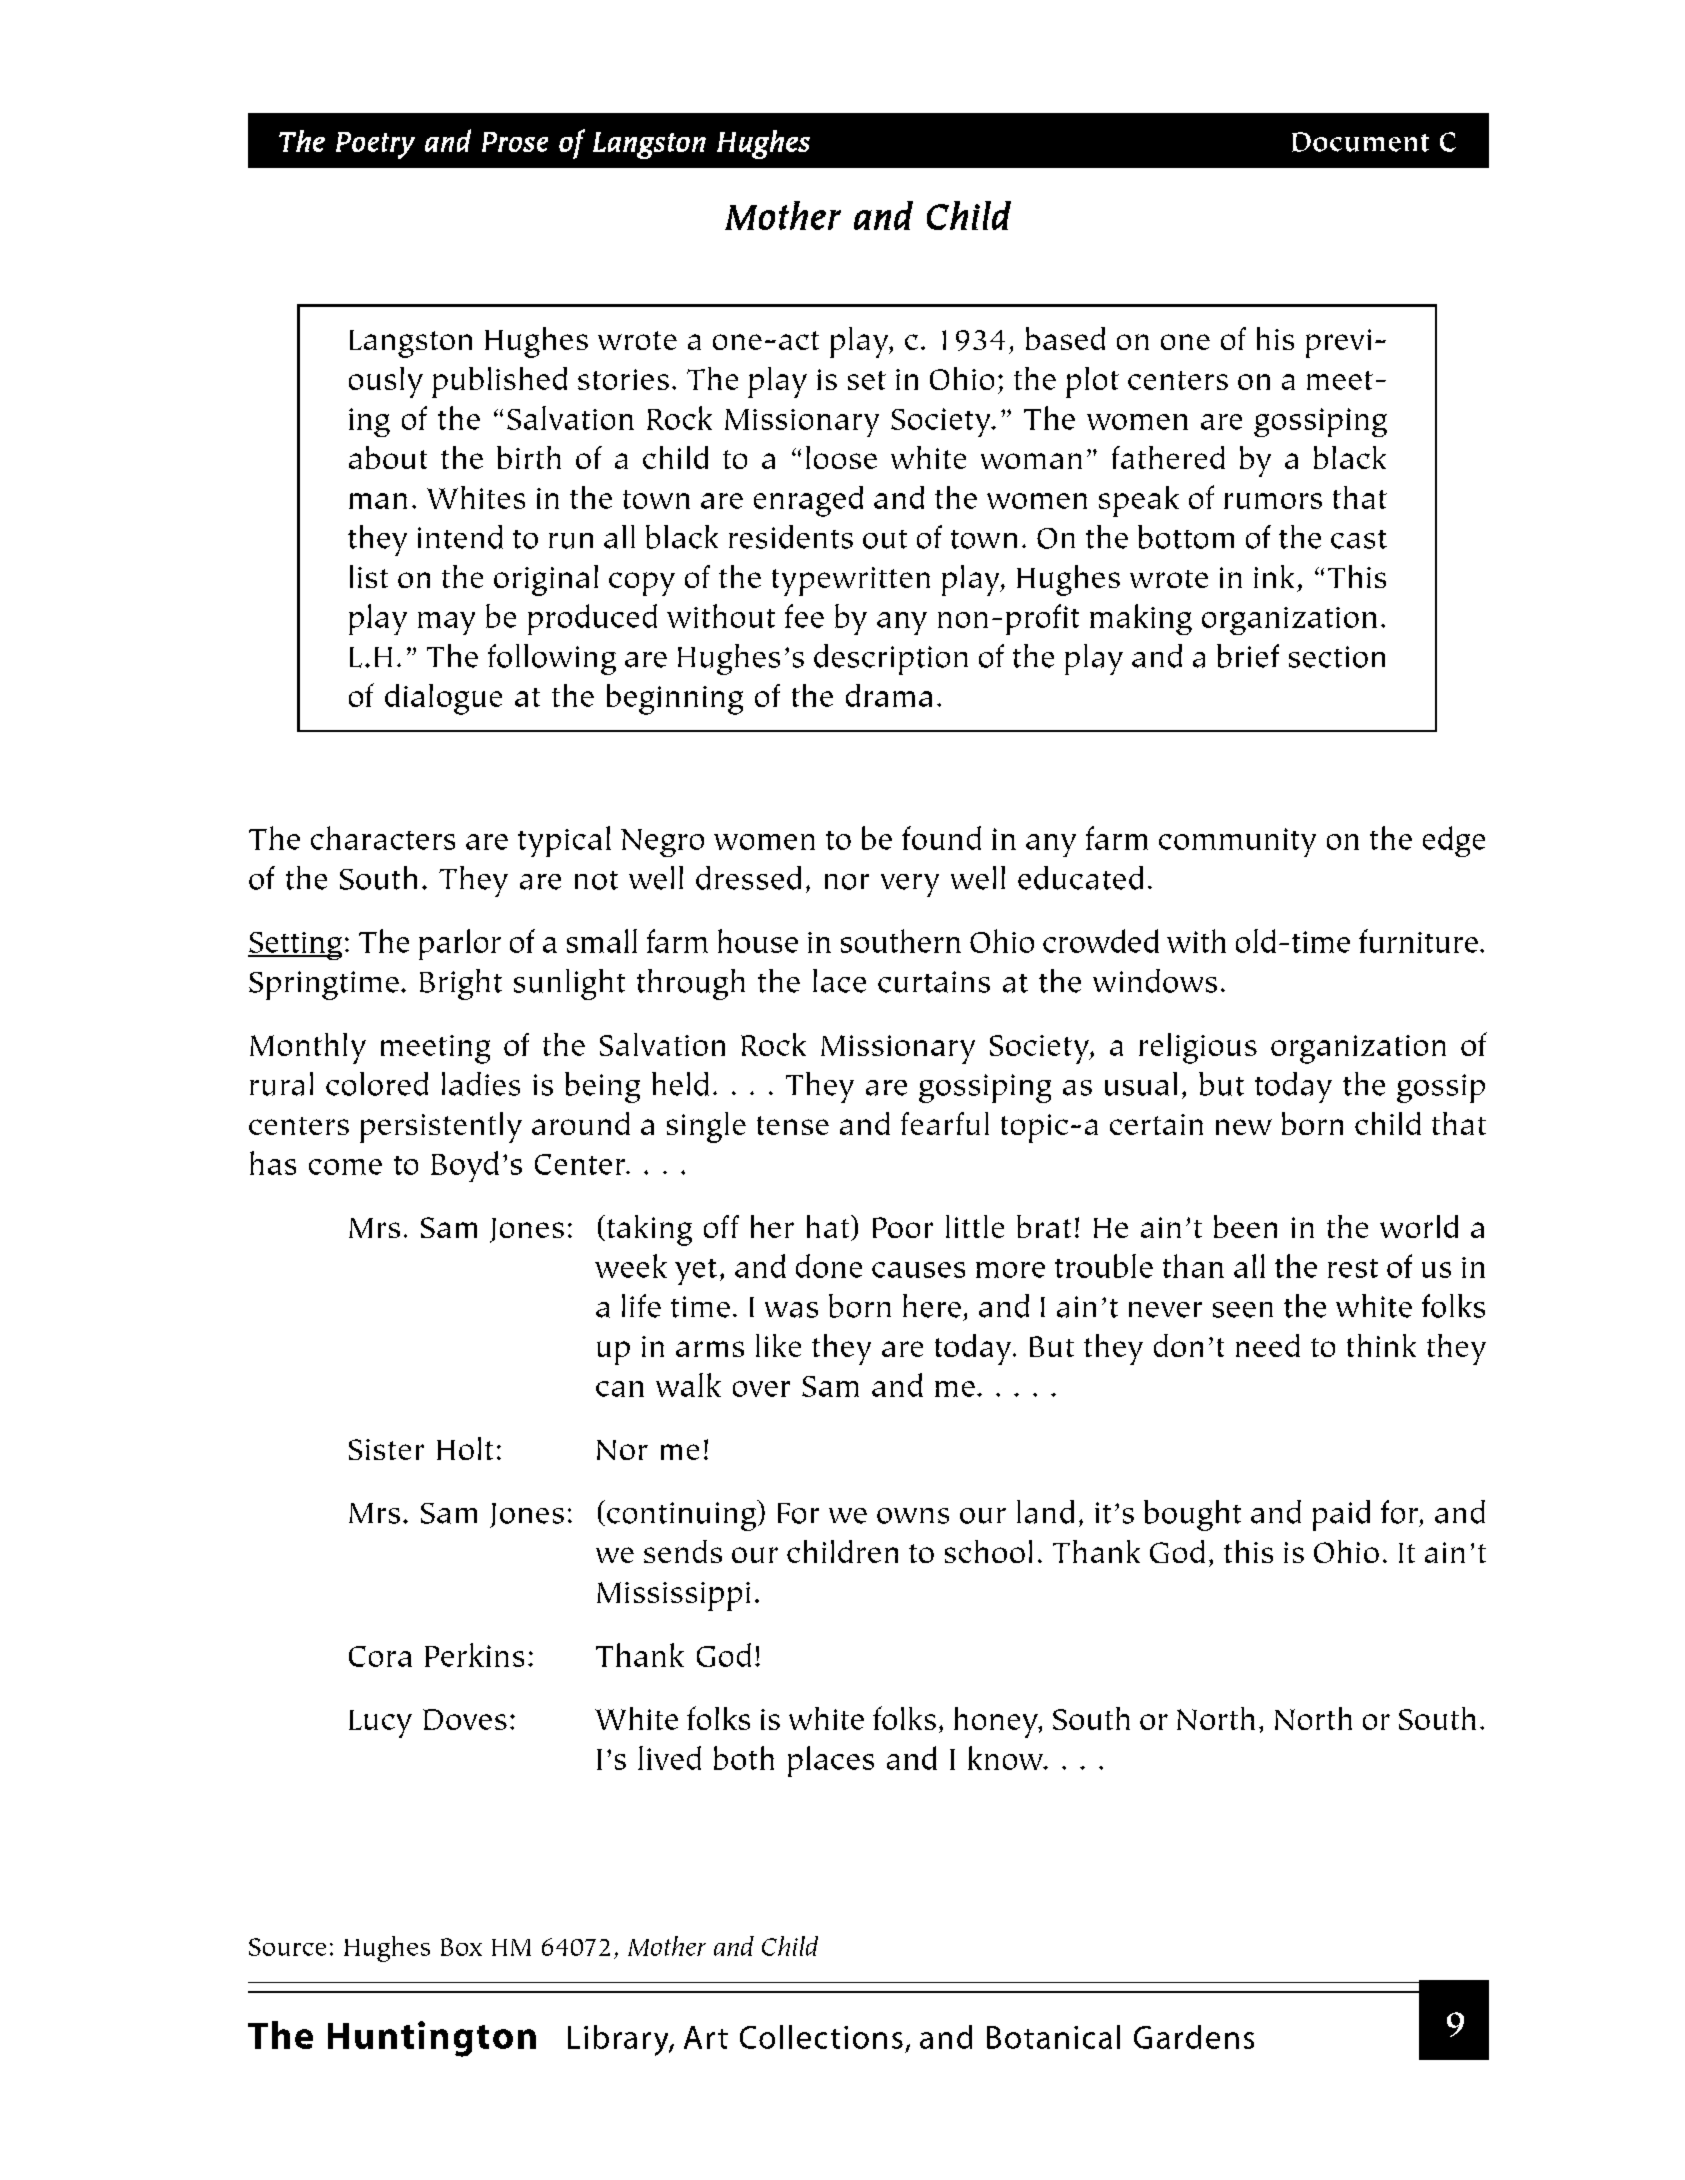  Describe the element at coordinates (461, 1947) in the image. I see `Box` at that location.
